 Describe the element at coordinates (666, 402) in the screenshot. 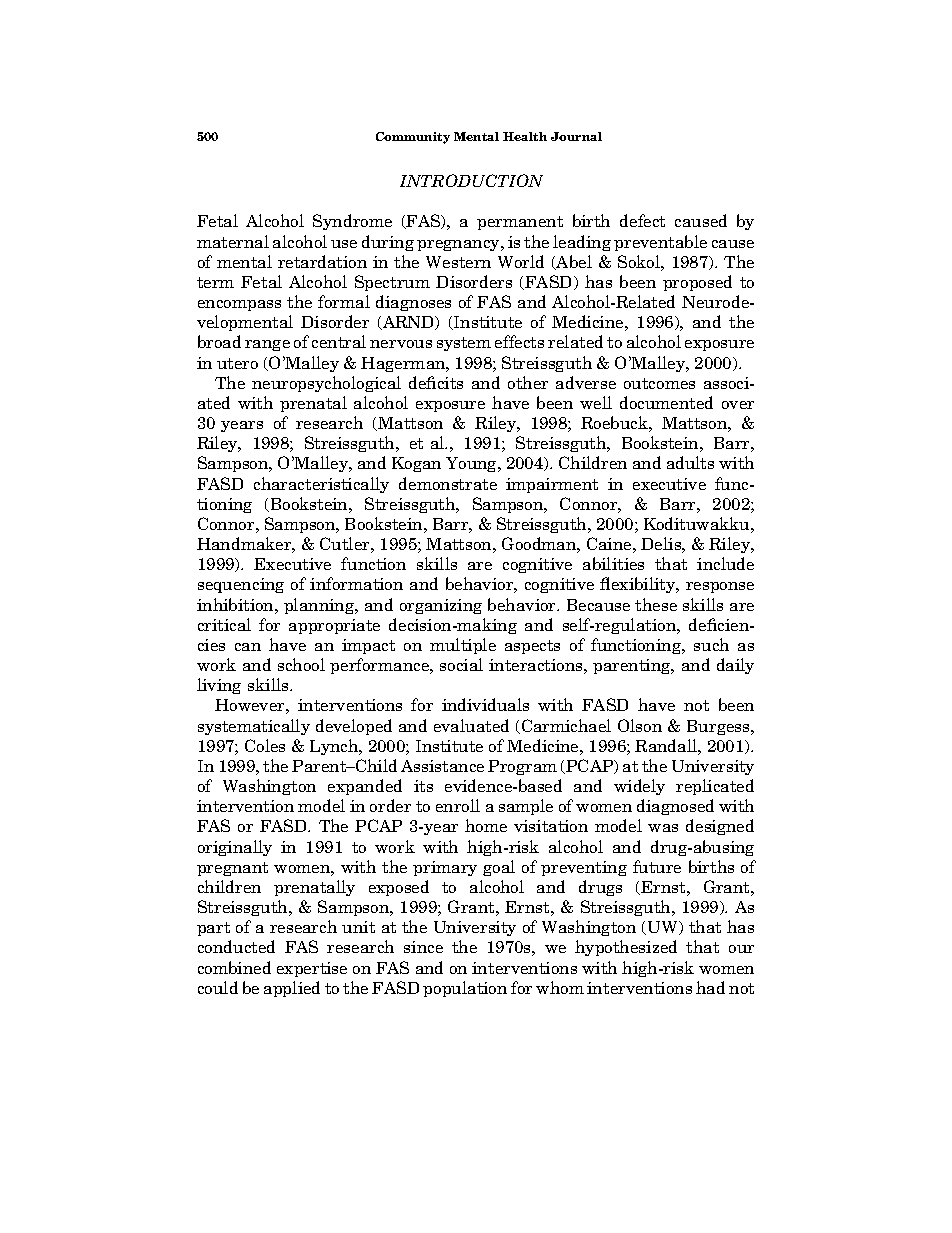

I see `documented` at that location.
